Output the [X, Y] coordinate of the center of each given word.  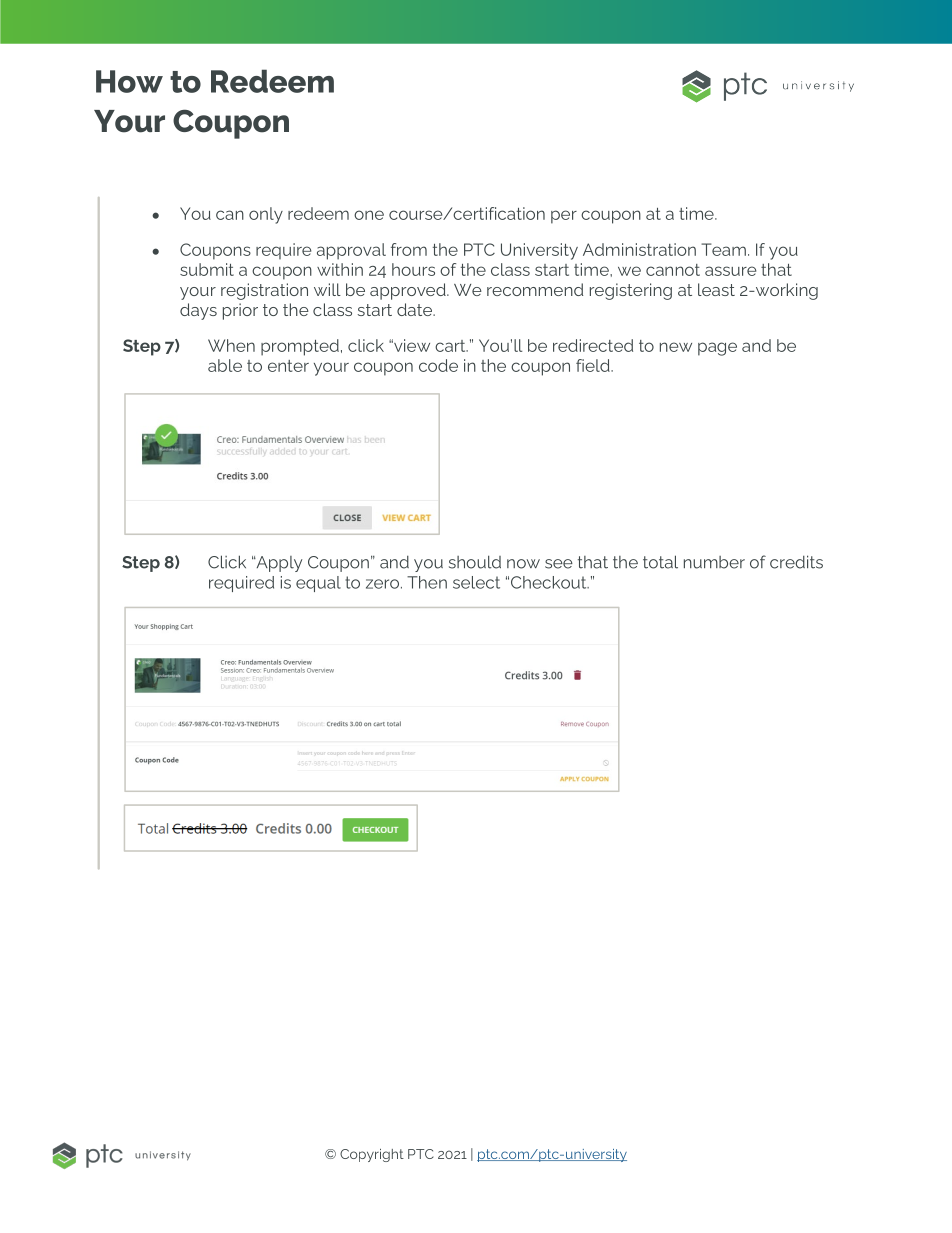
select [476, 582]
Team [723, 249]
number [714, 562]
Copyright [372, 1155]
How [129, 81]
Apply [278, 564]
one [369, 215]
